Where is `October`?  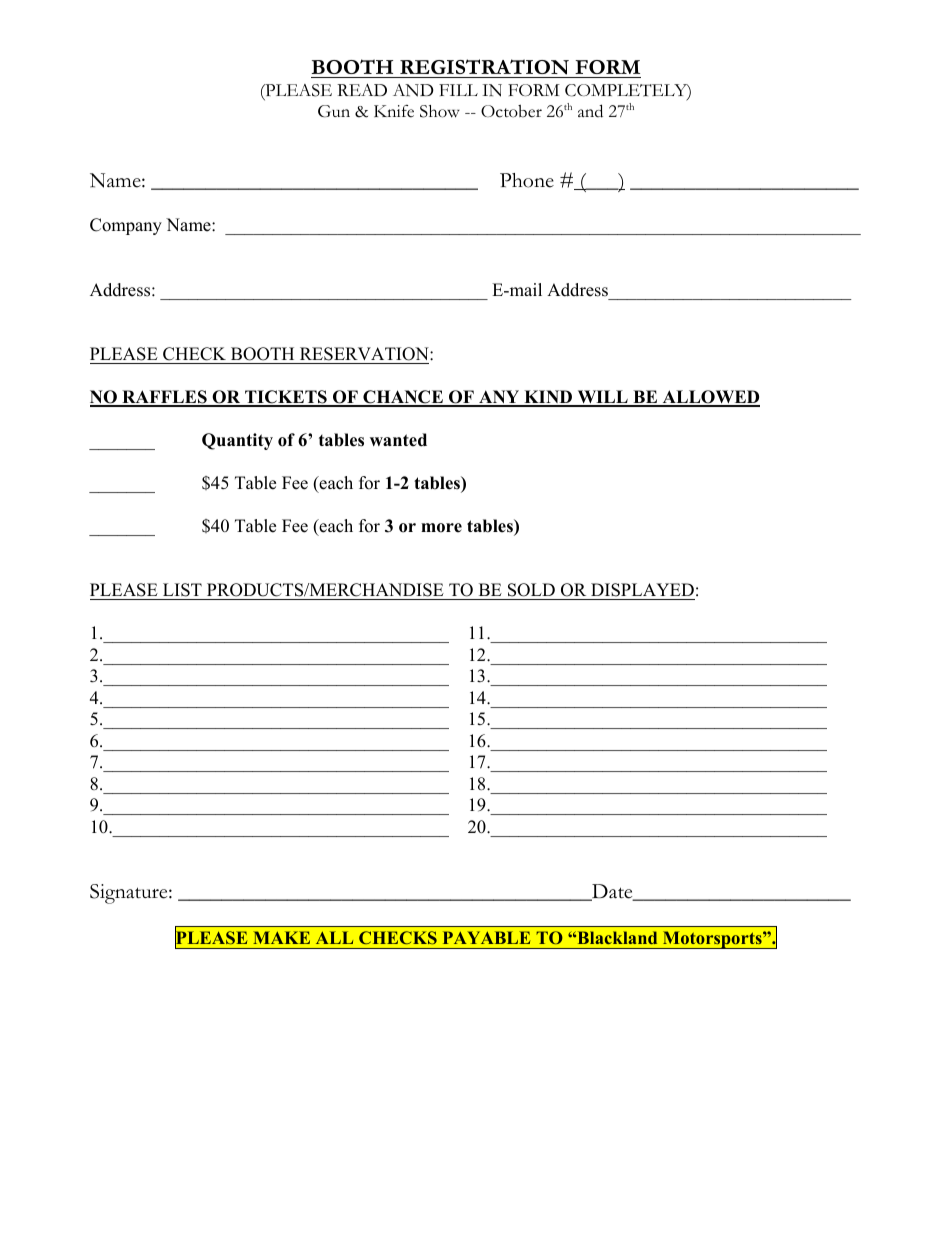
October is located at coordinates (511, 111).
